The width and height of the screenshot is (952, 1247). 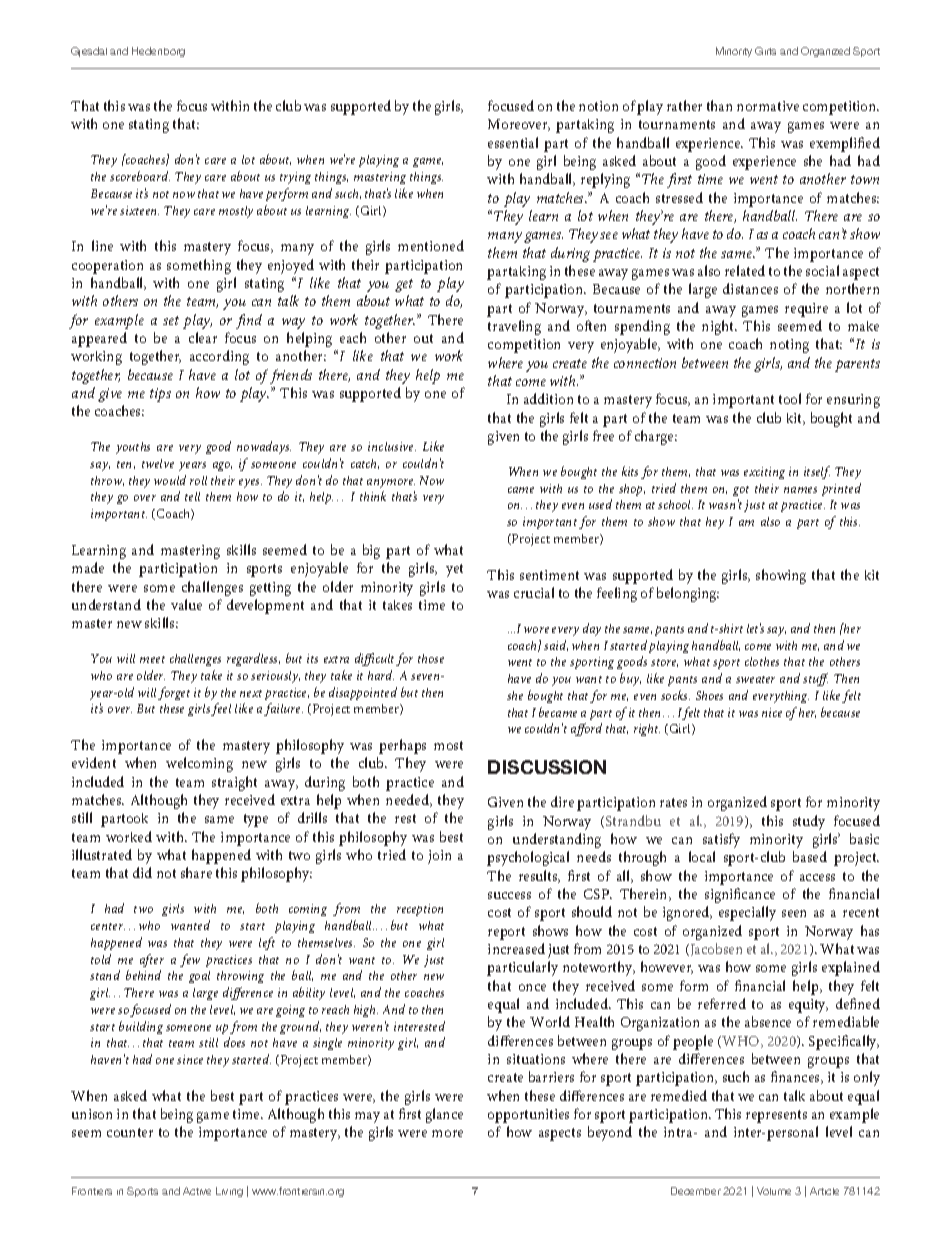 What do you see at coordinates (197, 1191) in the screenshot?
I see `Active` at bounding box center [197, 1191].
